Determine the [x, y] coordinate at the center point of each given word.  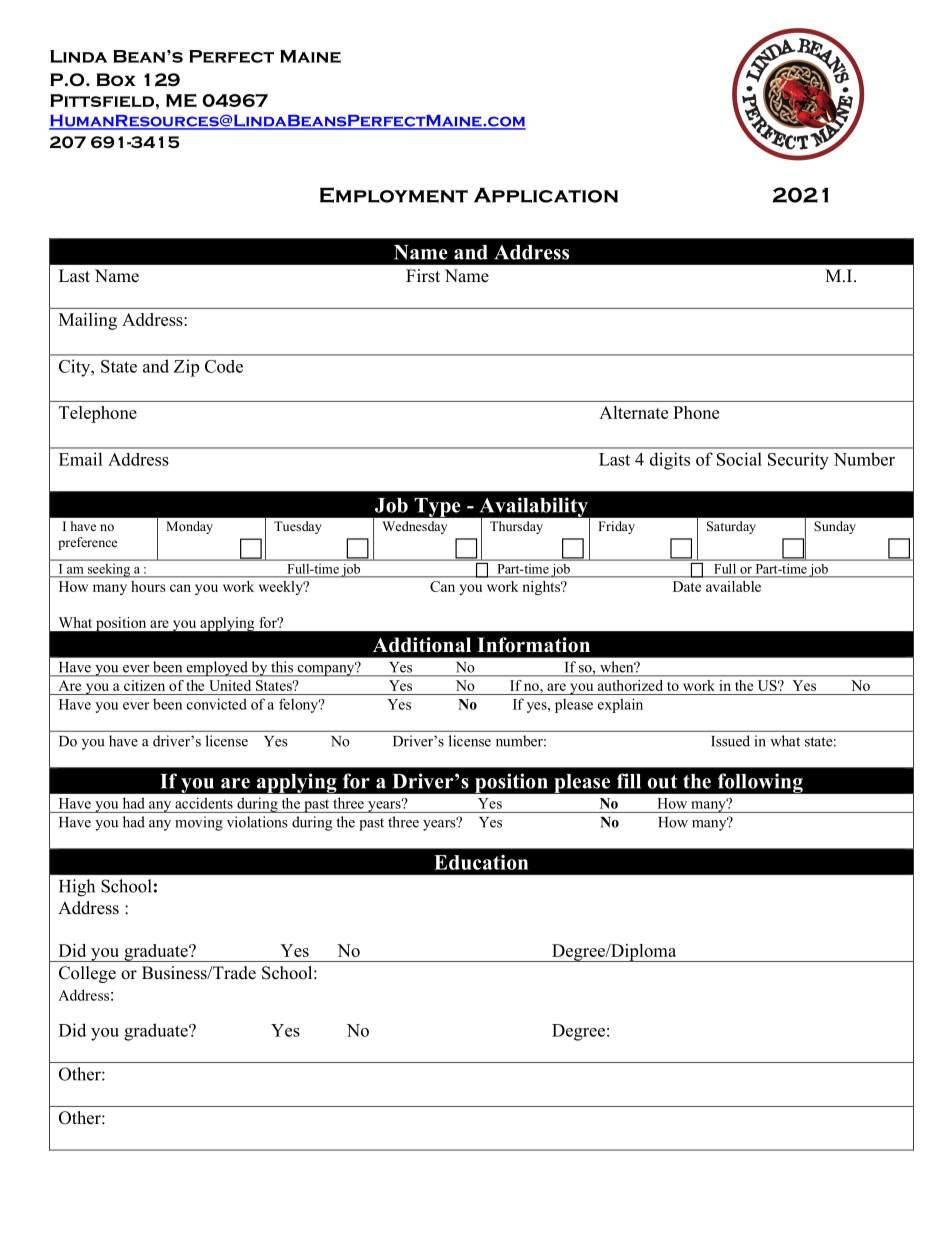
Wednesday [414, 527]
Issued [730, 741]
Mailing [88, 321]
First [423, 276]
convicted [217, 704]
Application [546, 195]
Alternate [633, 412]
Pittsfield [102, 100]
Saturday [731, 527]
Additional [422, 645]
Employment [394, 195]
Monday [189, 527]
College [87, 974]
